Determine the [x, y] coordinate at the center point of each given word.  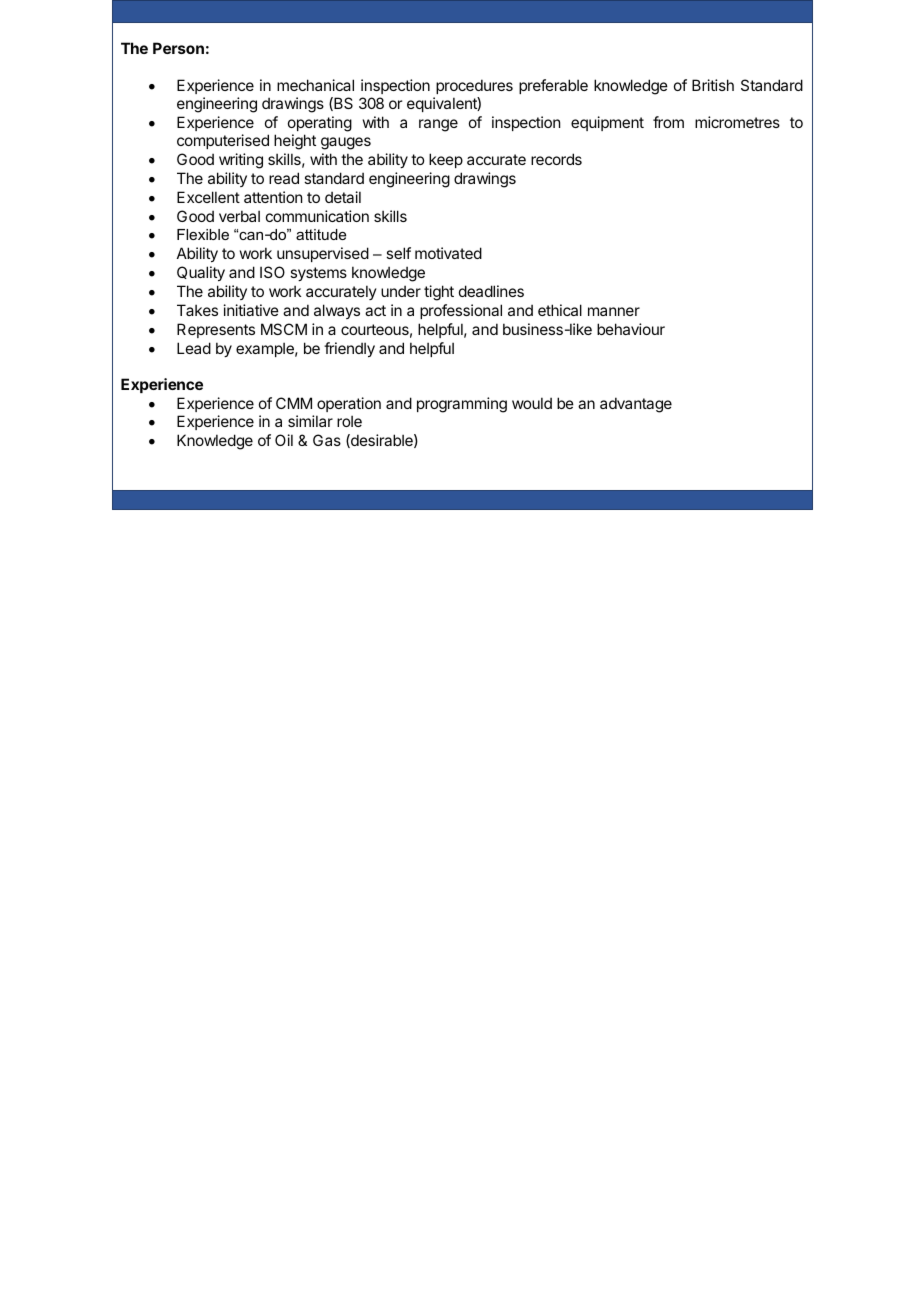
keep [446, 160]
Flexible [203, 234]
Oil [284, 440]
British [713, 85]
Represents [216, 330]
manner [614, 311]
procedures [474, 86]
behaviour [631, 329]
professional [461, 311]
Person [178, 48]
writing [241, 161]
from [668, 122]
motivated [448, 253]
